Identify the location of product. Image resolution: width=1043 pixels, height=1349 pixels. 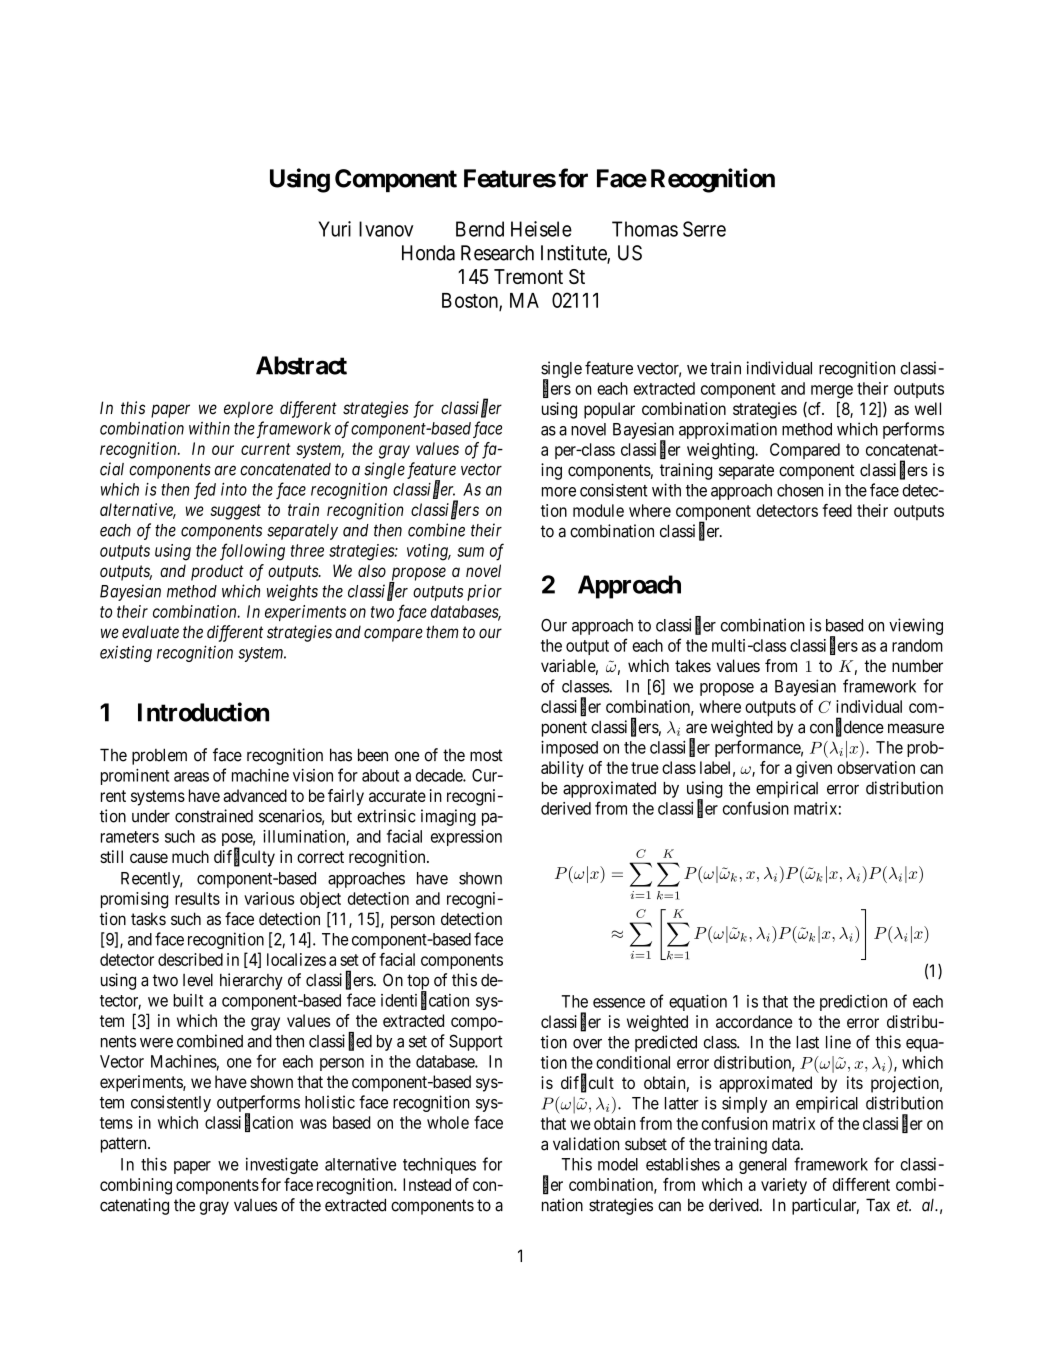
(217, 572).
